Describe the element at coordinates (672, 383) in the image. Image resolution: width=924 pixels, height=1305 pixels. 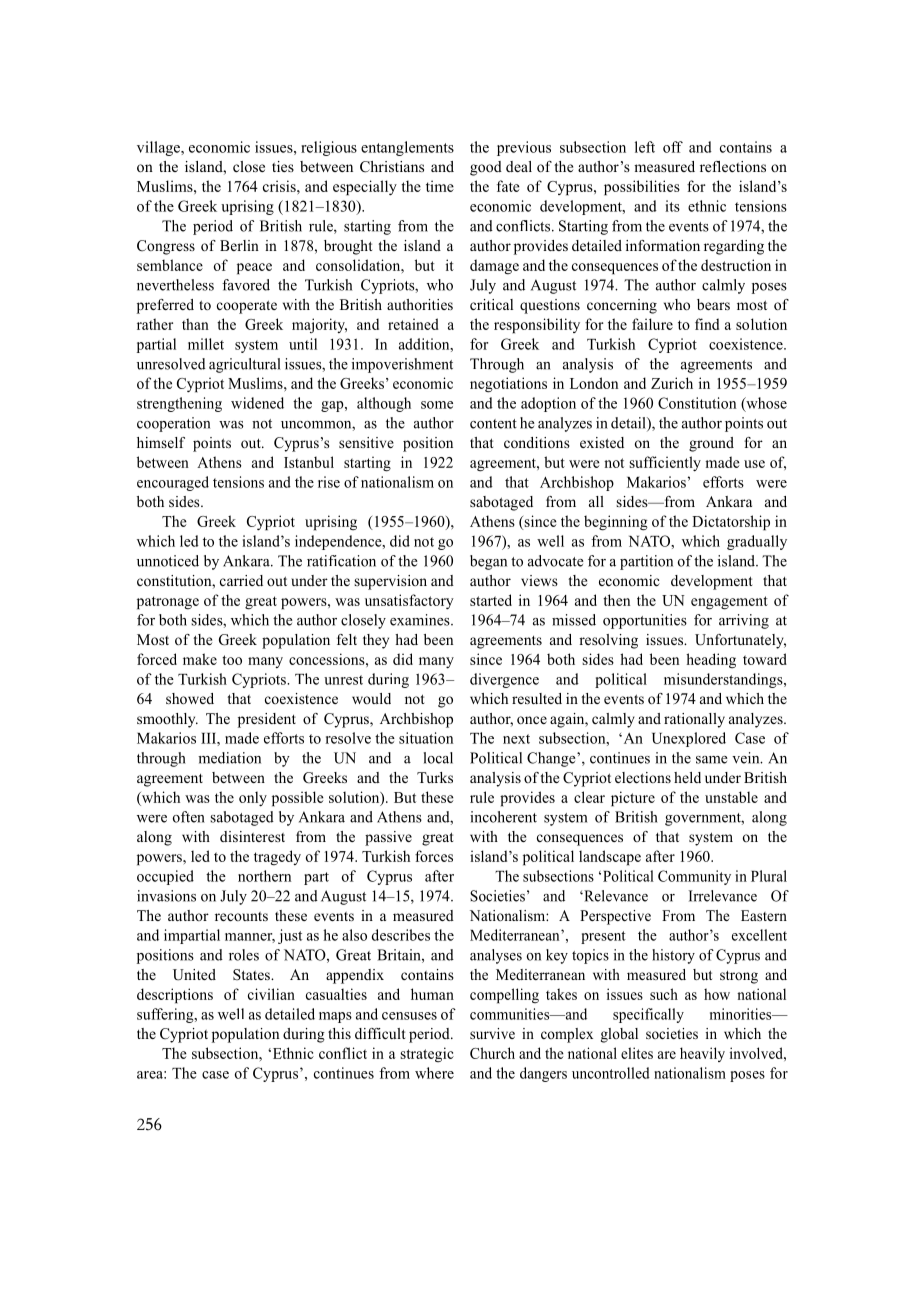
I see `Zurich` at that location.
